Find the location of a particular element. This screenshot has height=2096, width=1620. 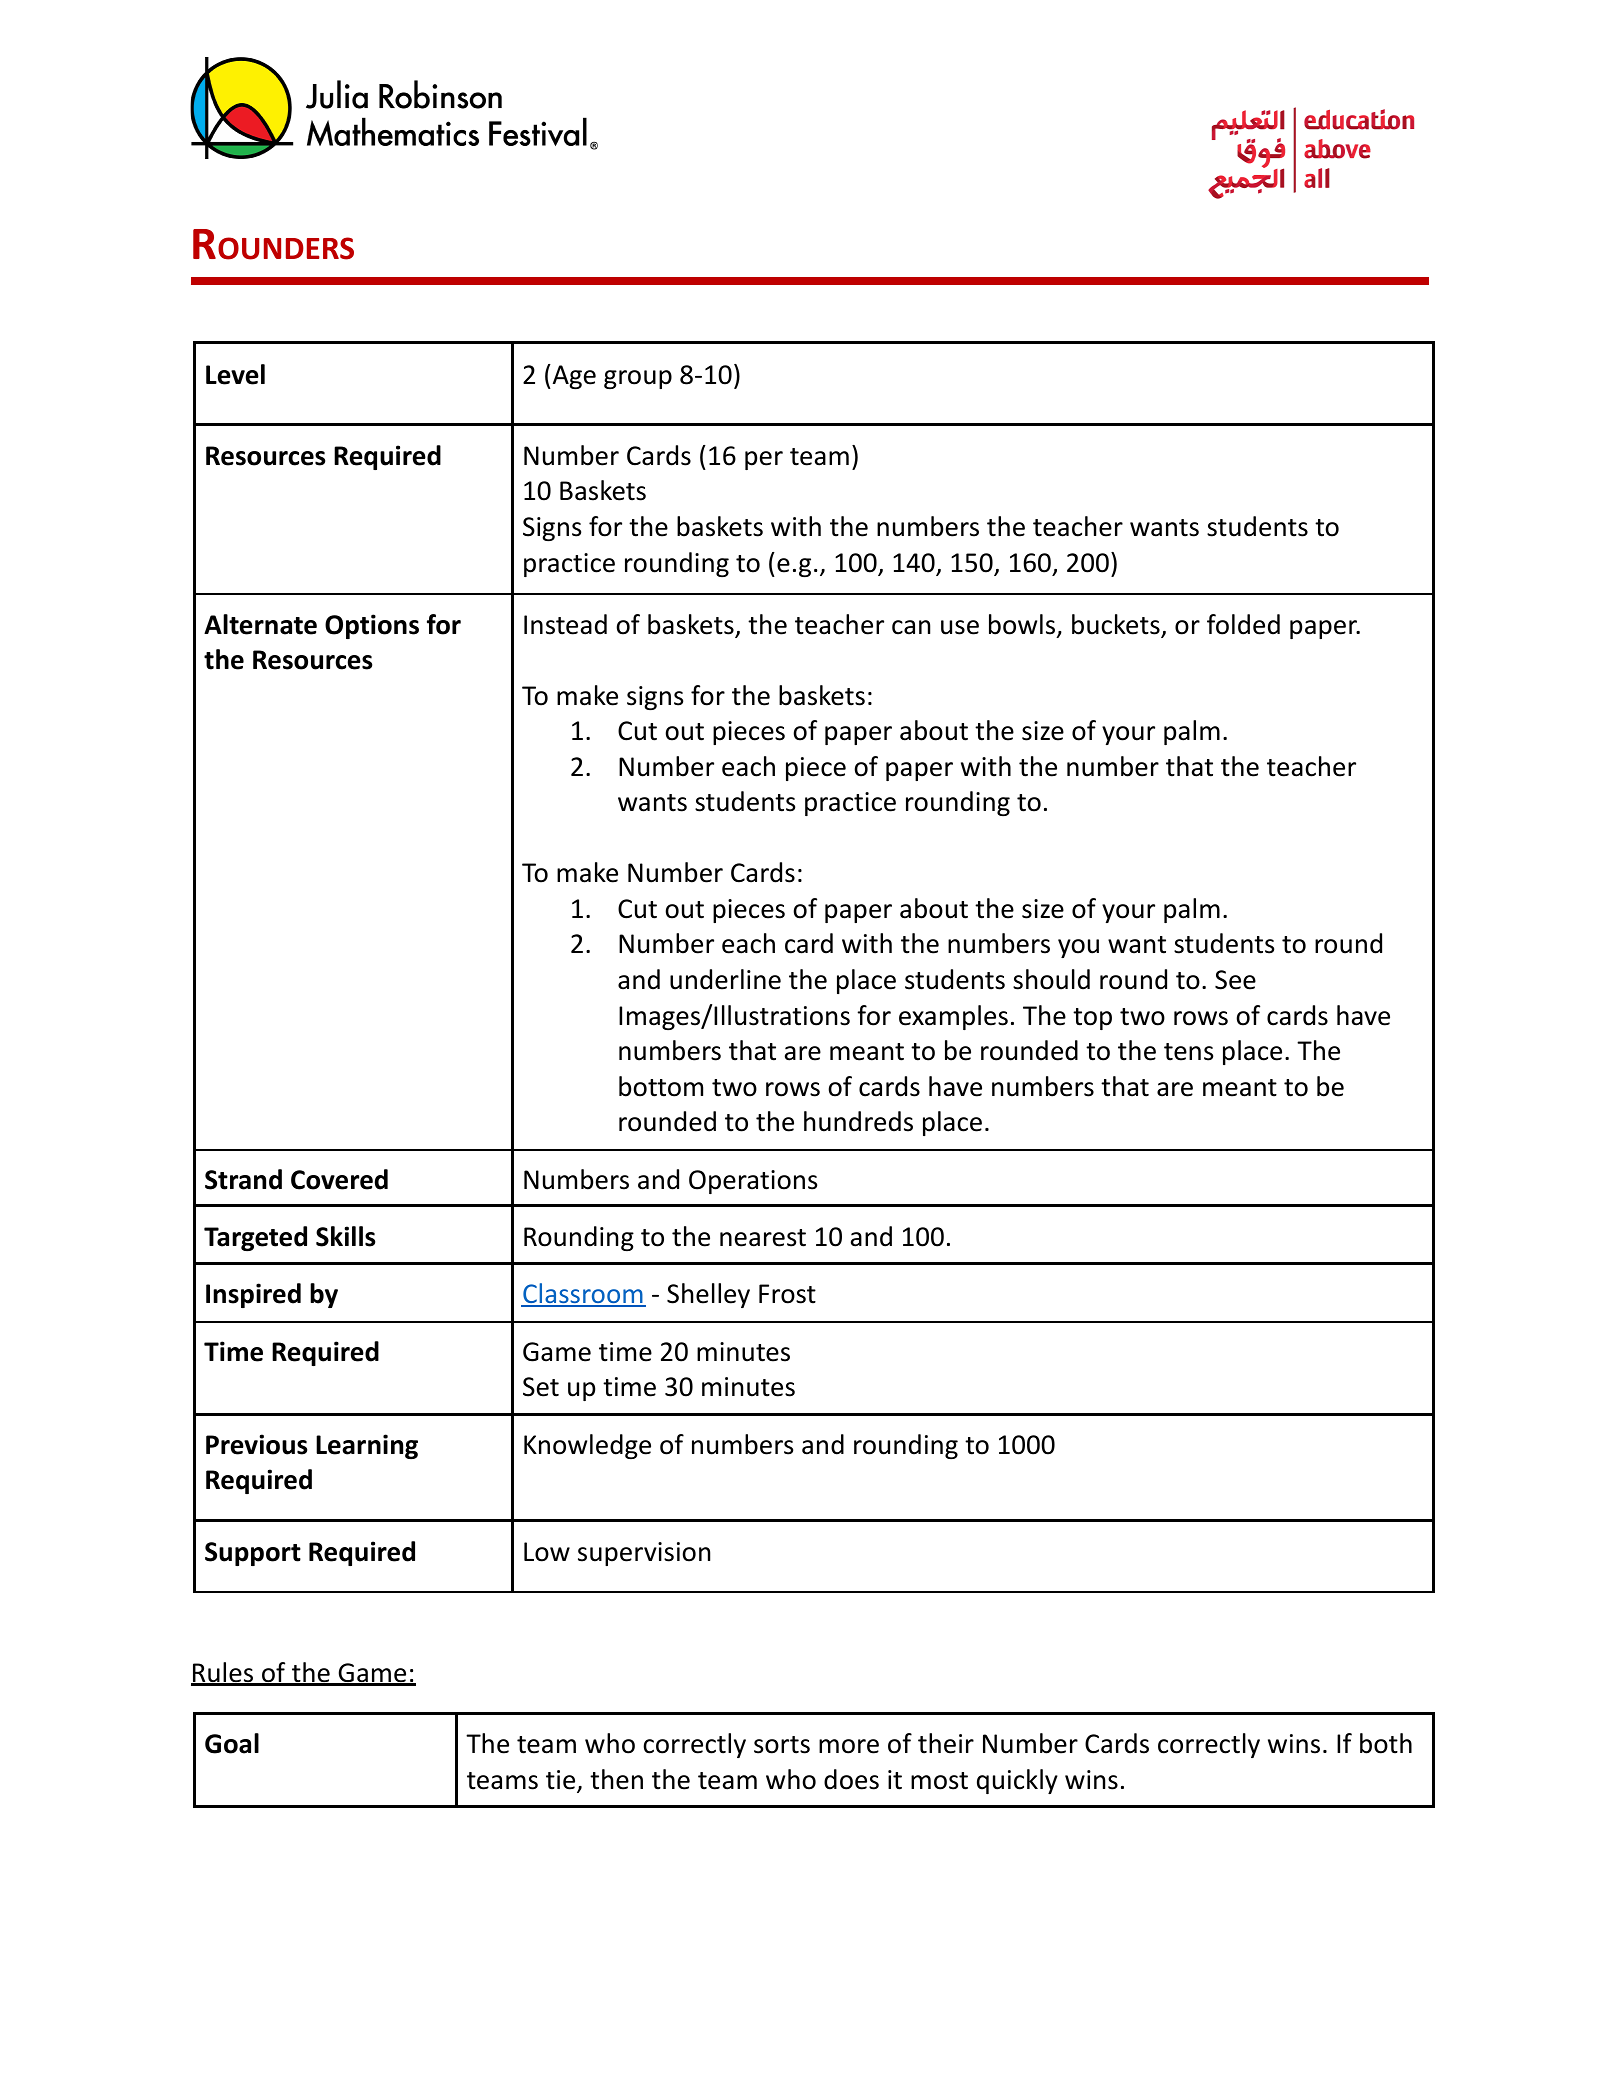

tens is located at coordinates (1188, 1052).
